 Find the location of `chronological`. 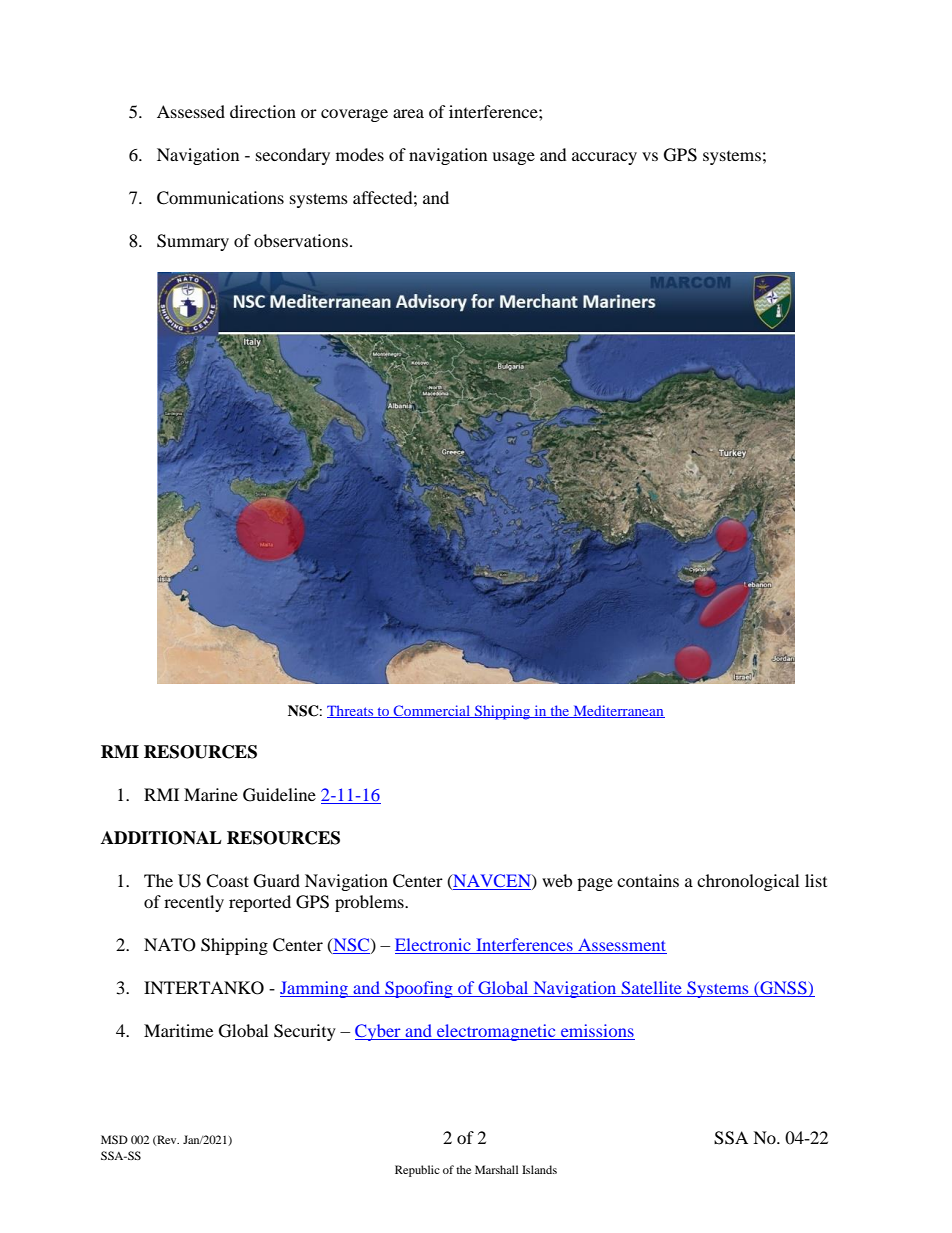

chronological is located at coordinates (748, 882).
